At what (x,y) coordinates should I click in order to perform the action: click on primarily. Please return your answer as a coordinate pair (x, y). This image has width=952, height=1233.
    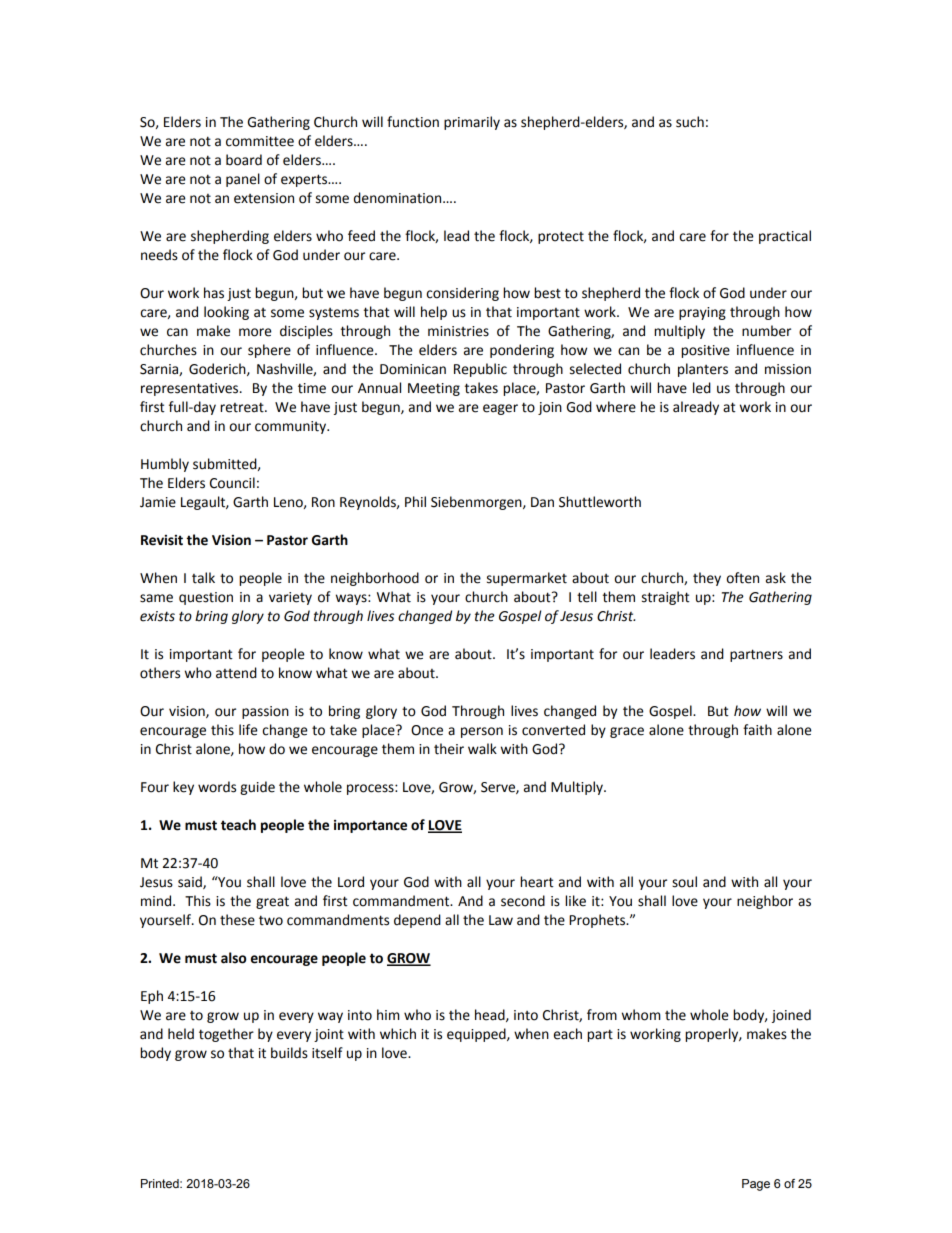
    Looking at the image, I should click on (472, 123).
